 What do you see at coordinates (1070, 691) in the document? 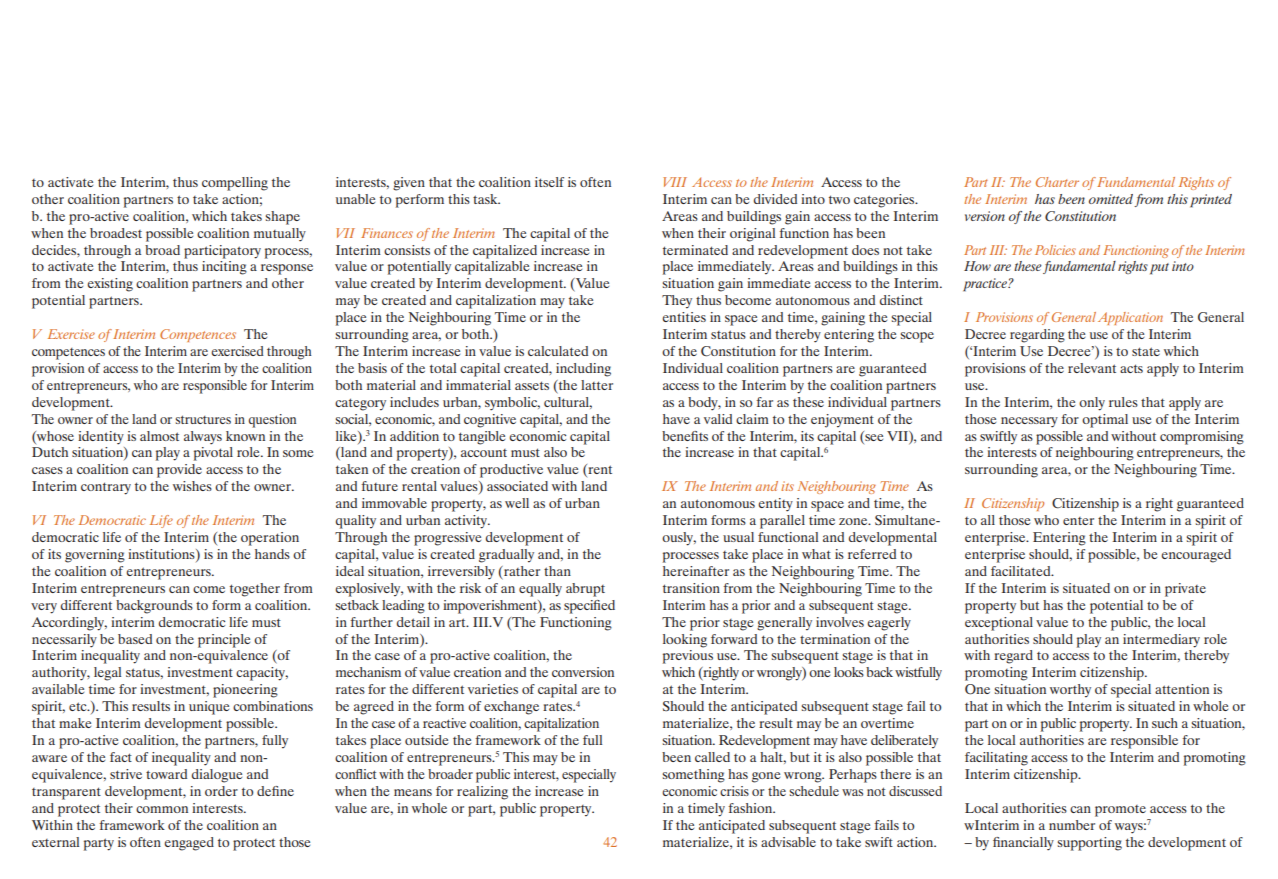
I see `worthy` at bounding box center [1070, 691].
